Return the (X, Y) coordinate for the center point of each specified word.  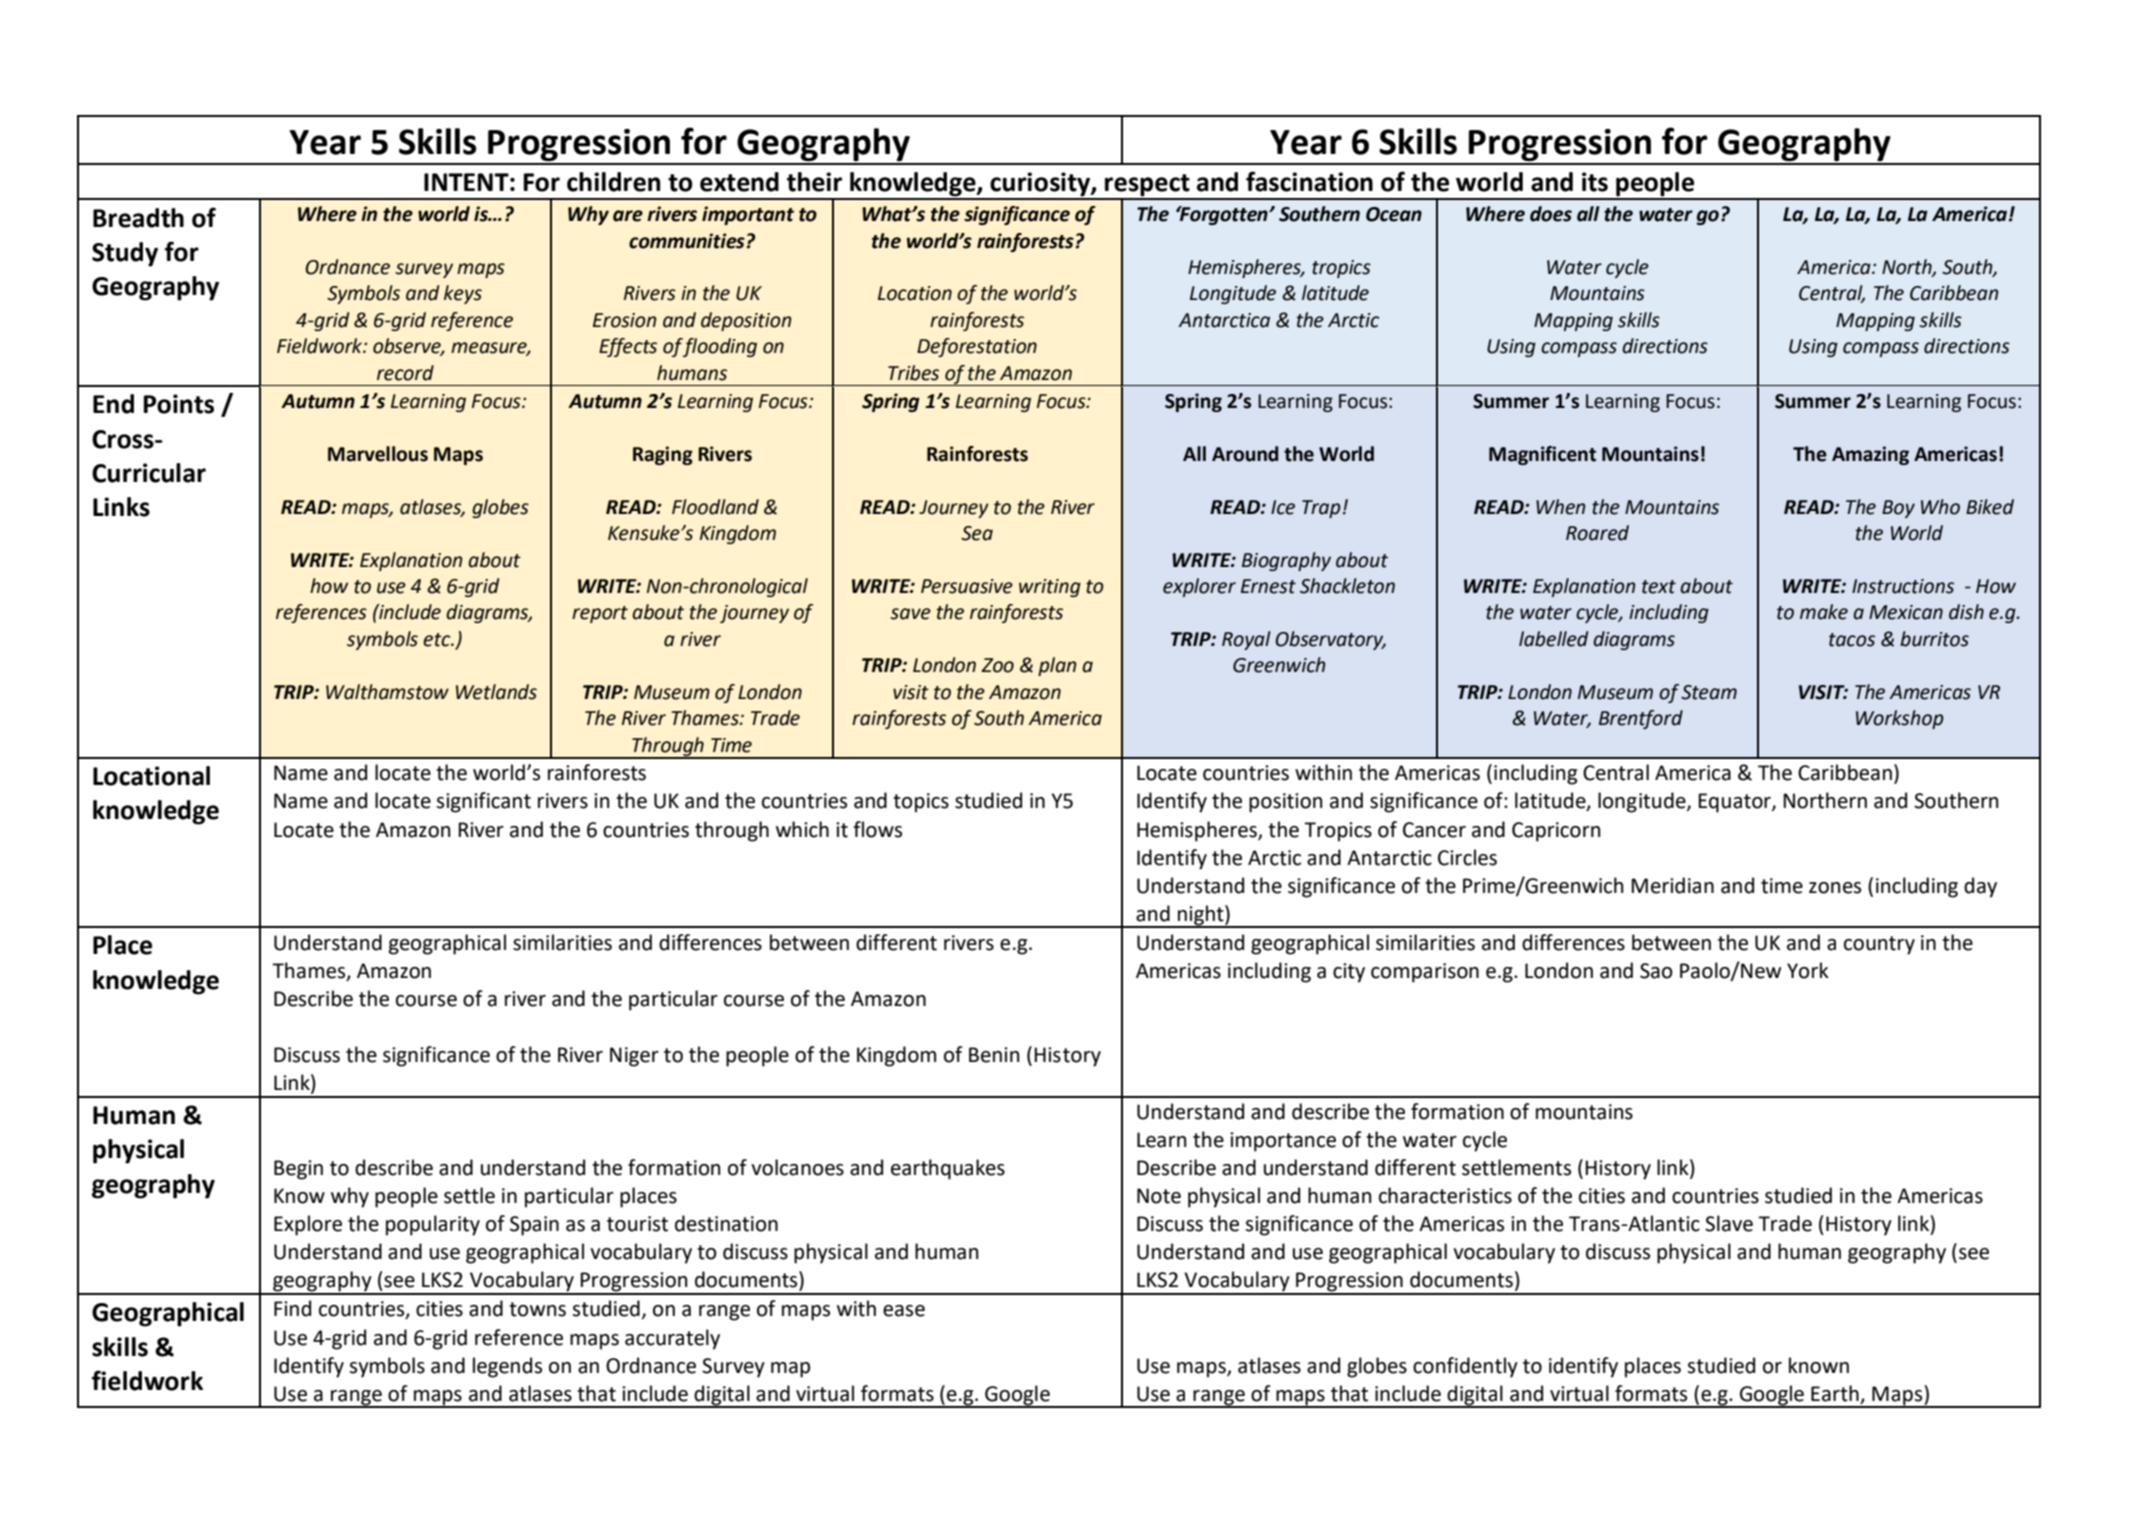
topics (921, 803)
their (814, 182)
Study (125, 254)
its (1595, 182)
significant (483, 802)
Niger (634, 1057)
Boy (1898, 509)
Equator (1735, 803)
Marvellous (378, 454)
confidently (1465, 1367)
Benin (994, 1055)
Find (292, 1308)
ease (904, 1311)
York (1808, 970)
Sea (977, 533)
